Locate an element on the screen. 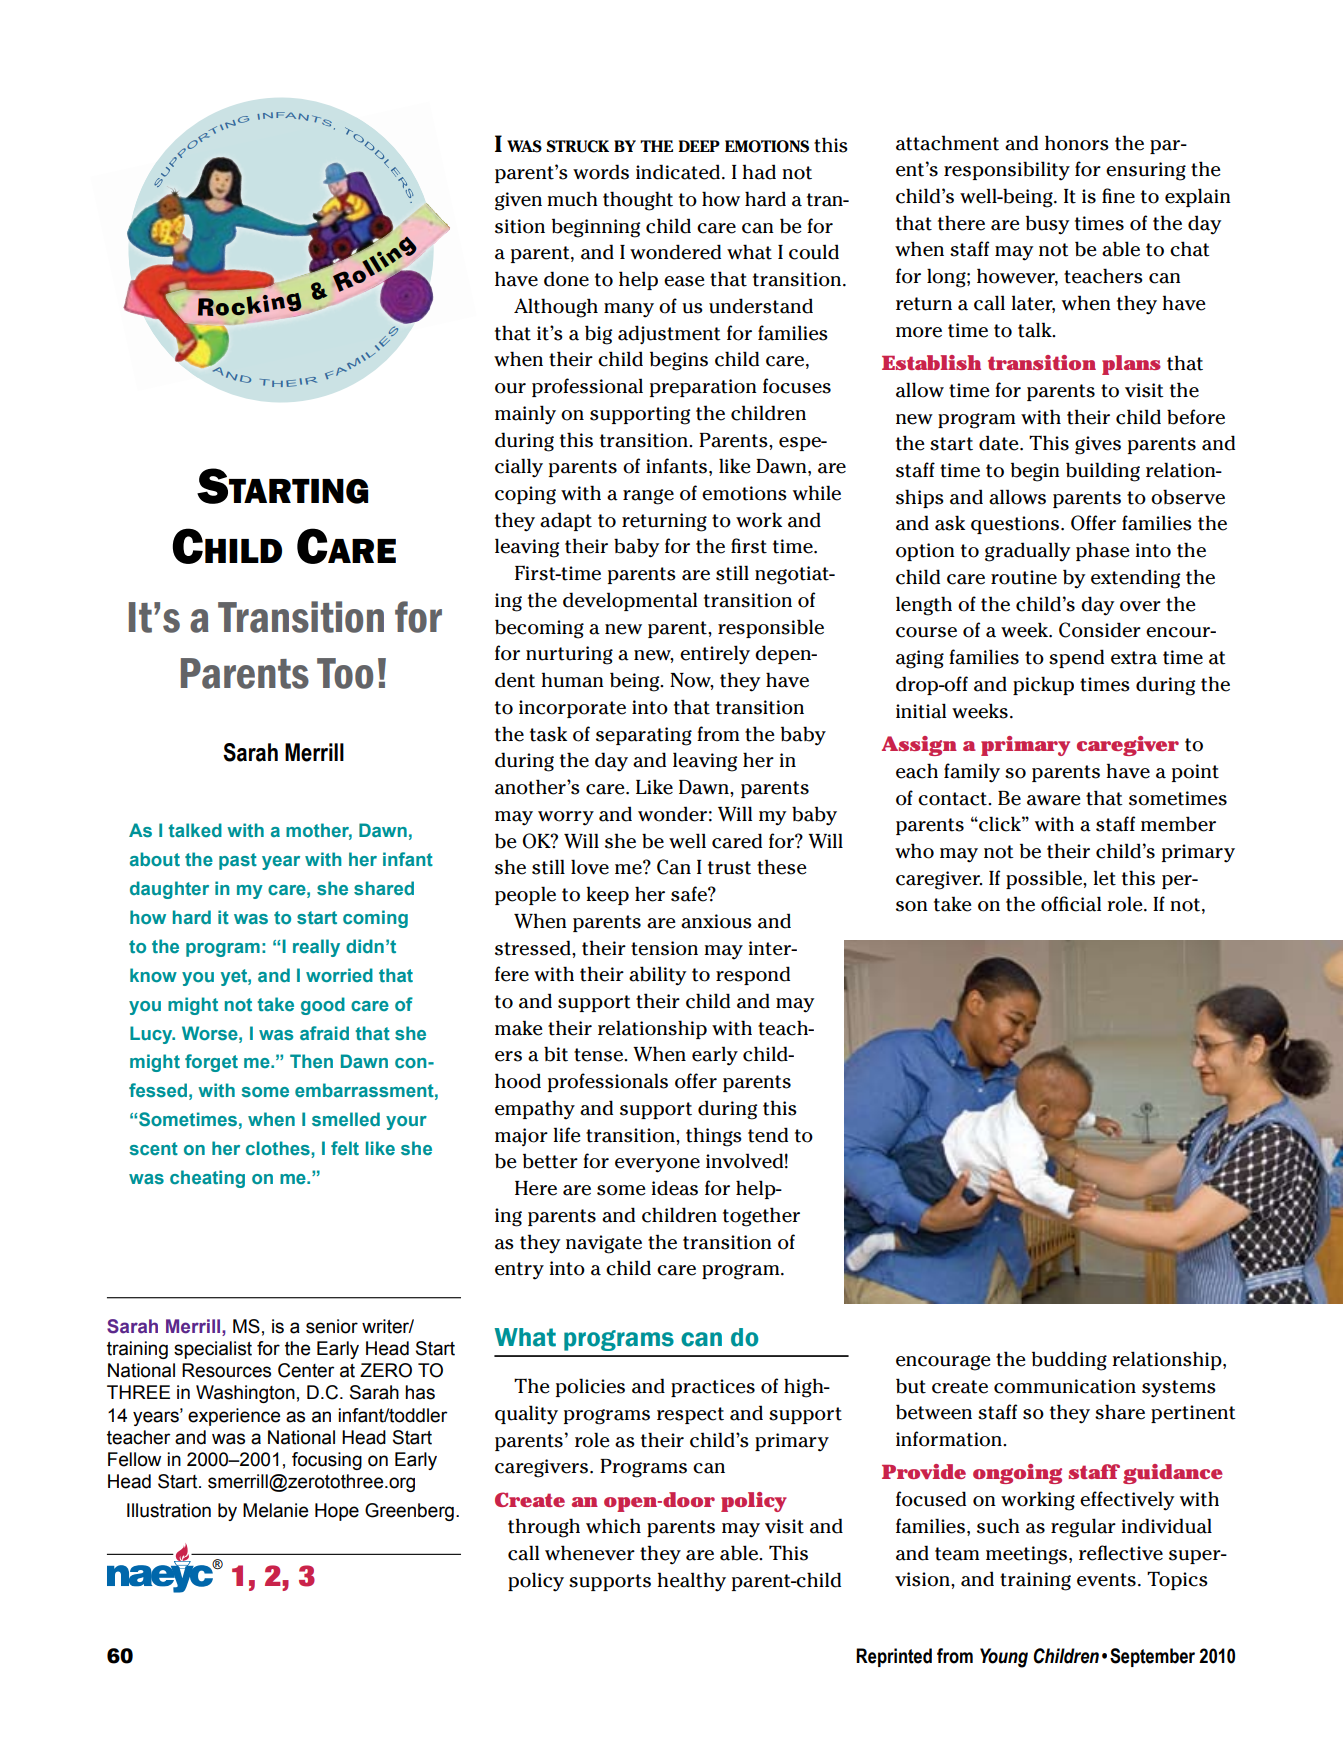 This screenshot has width=1343, height=1744. anxious is located at coordinates (716, 921).
